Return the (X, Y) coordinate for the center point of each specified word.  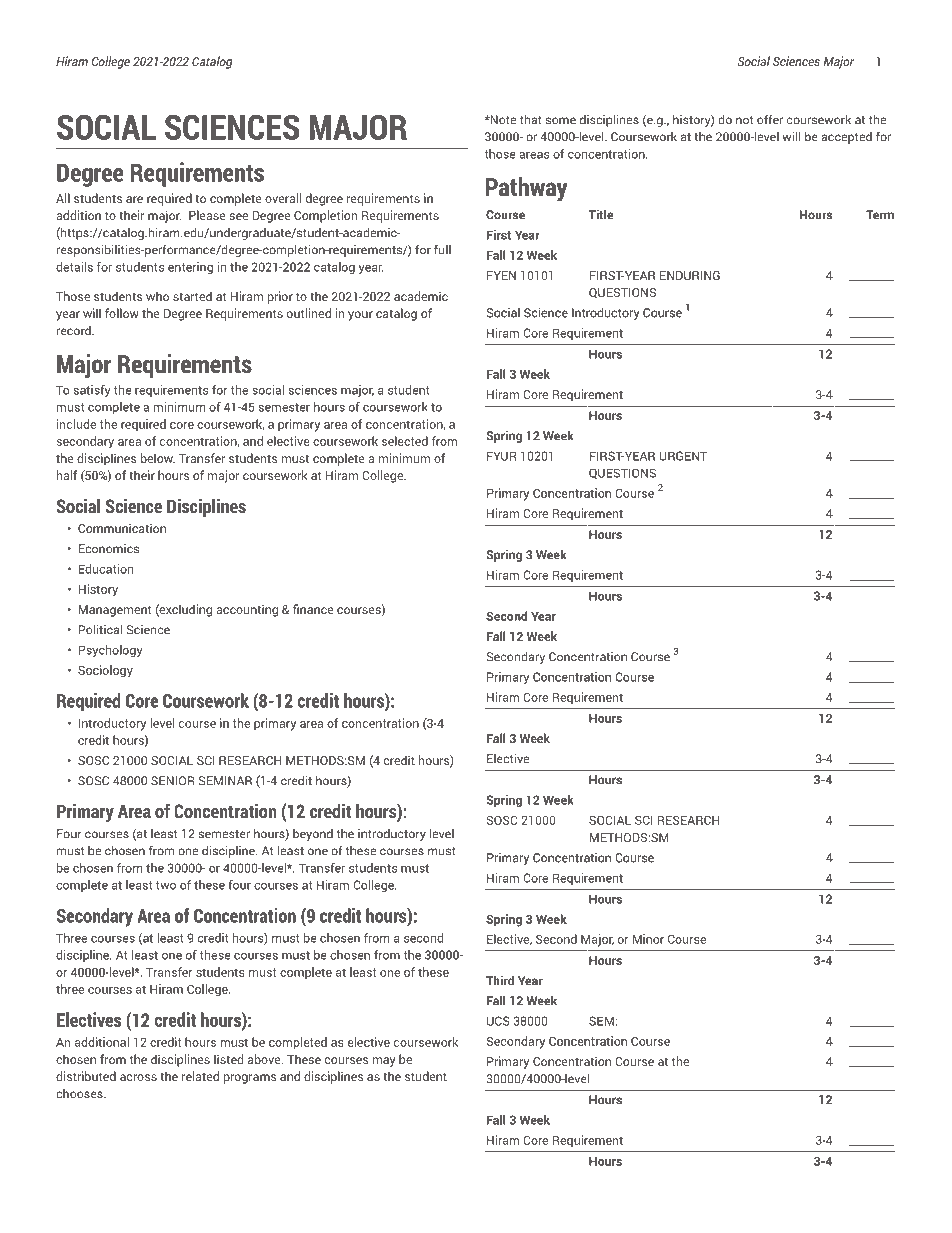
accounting (247, 610)
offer (770, 119)
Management (115, 611)
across (138, 1077)
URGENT (683, 456)
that (531, 119)
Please (207, 215)
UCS (498, 1021)
